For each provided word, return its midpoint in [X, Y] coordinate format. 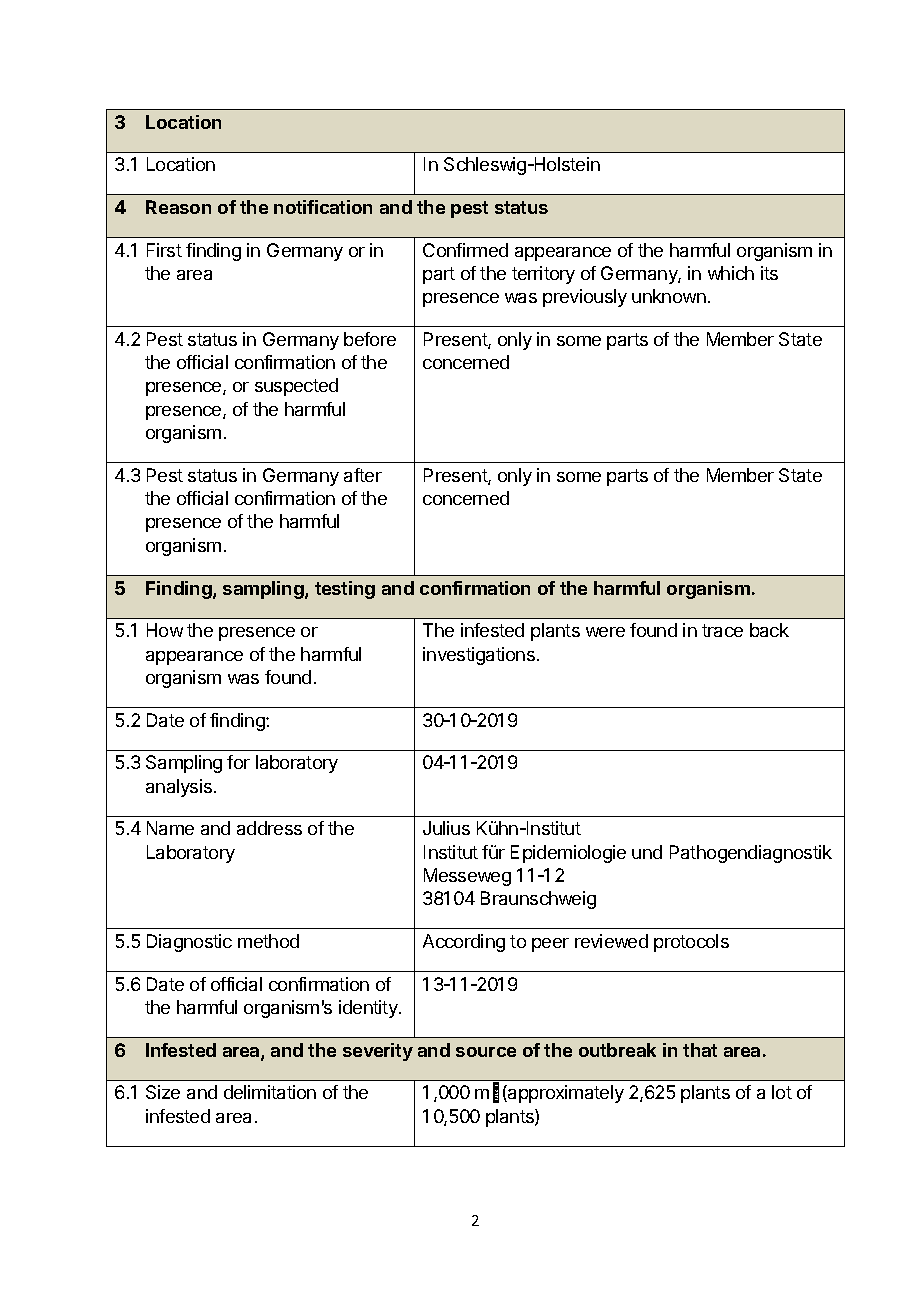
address [269, 828]
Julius [446, 828]
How [165, 630]
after [363, 475]
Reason [178, 207]
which [731, 273]
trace [722, 630]
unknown [669, 296]
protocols [691, 943]
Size [163, 1092]
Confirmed [465, 250]
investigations [479, 656]
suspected [296, 387]
